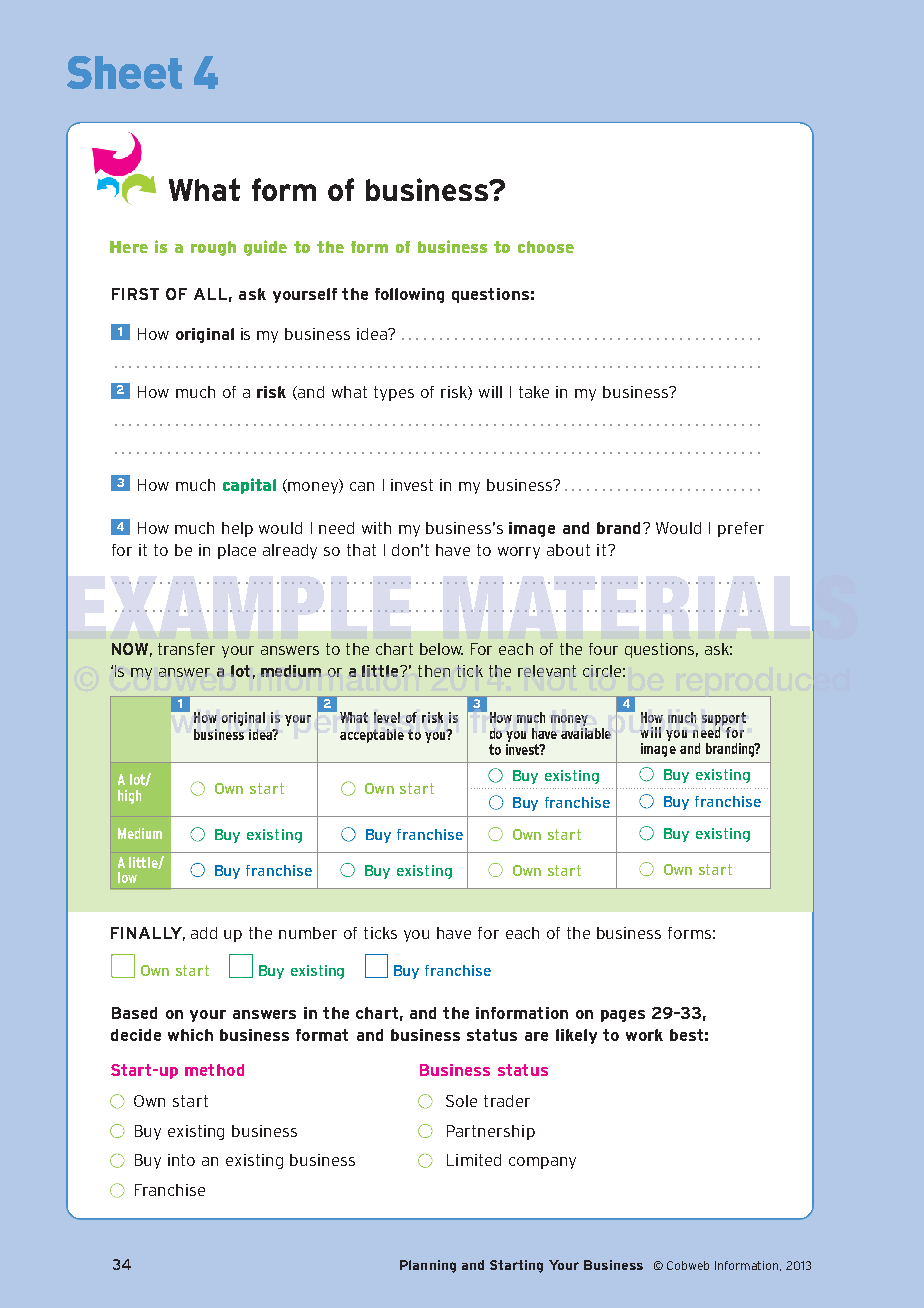 The image size is (924, 1308). I want to click on Planning, so click(428, 1266).
